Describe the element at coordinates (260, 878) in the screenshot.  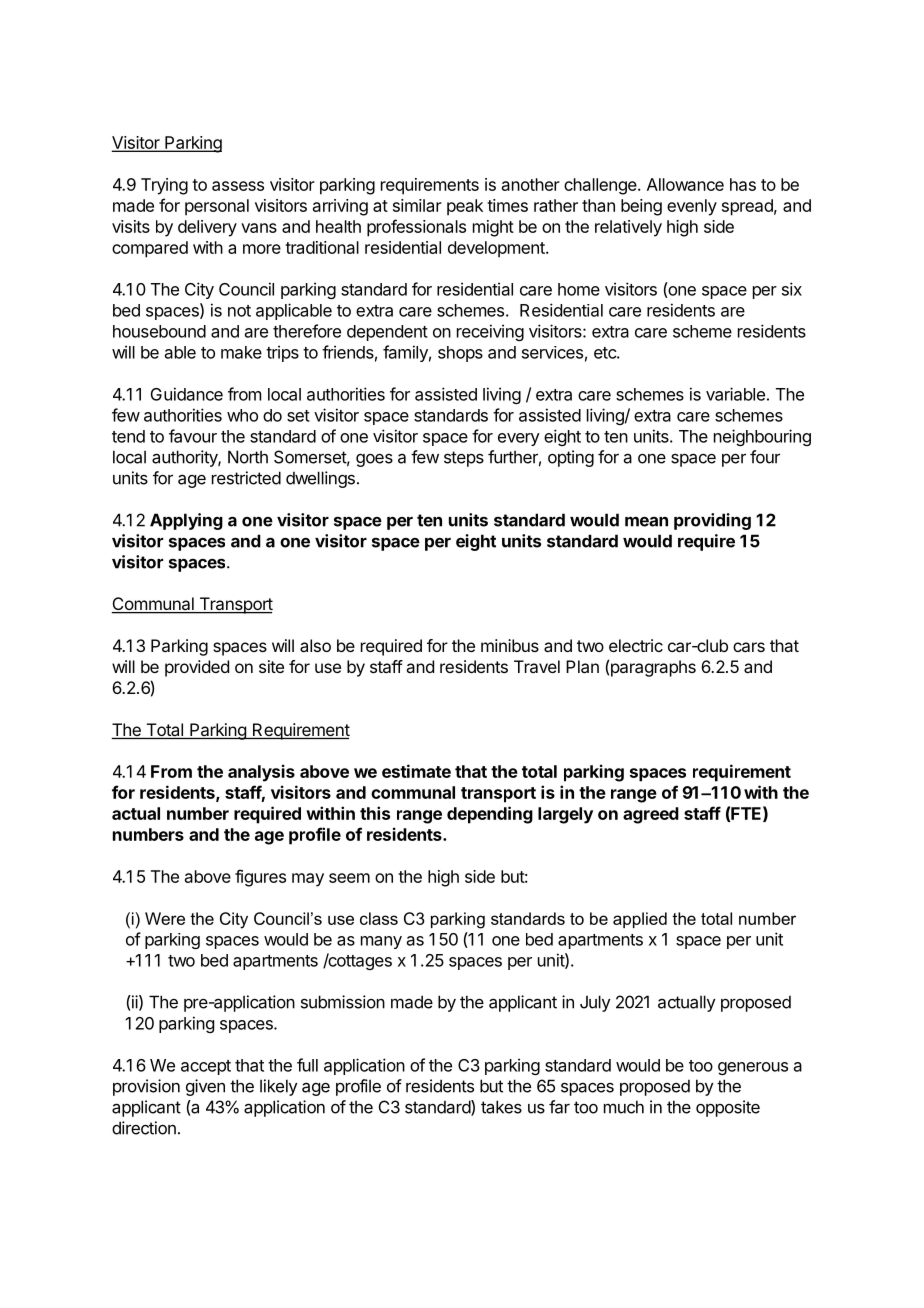
I see `figures` at that location.
